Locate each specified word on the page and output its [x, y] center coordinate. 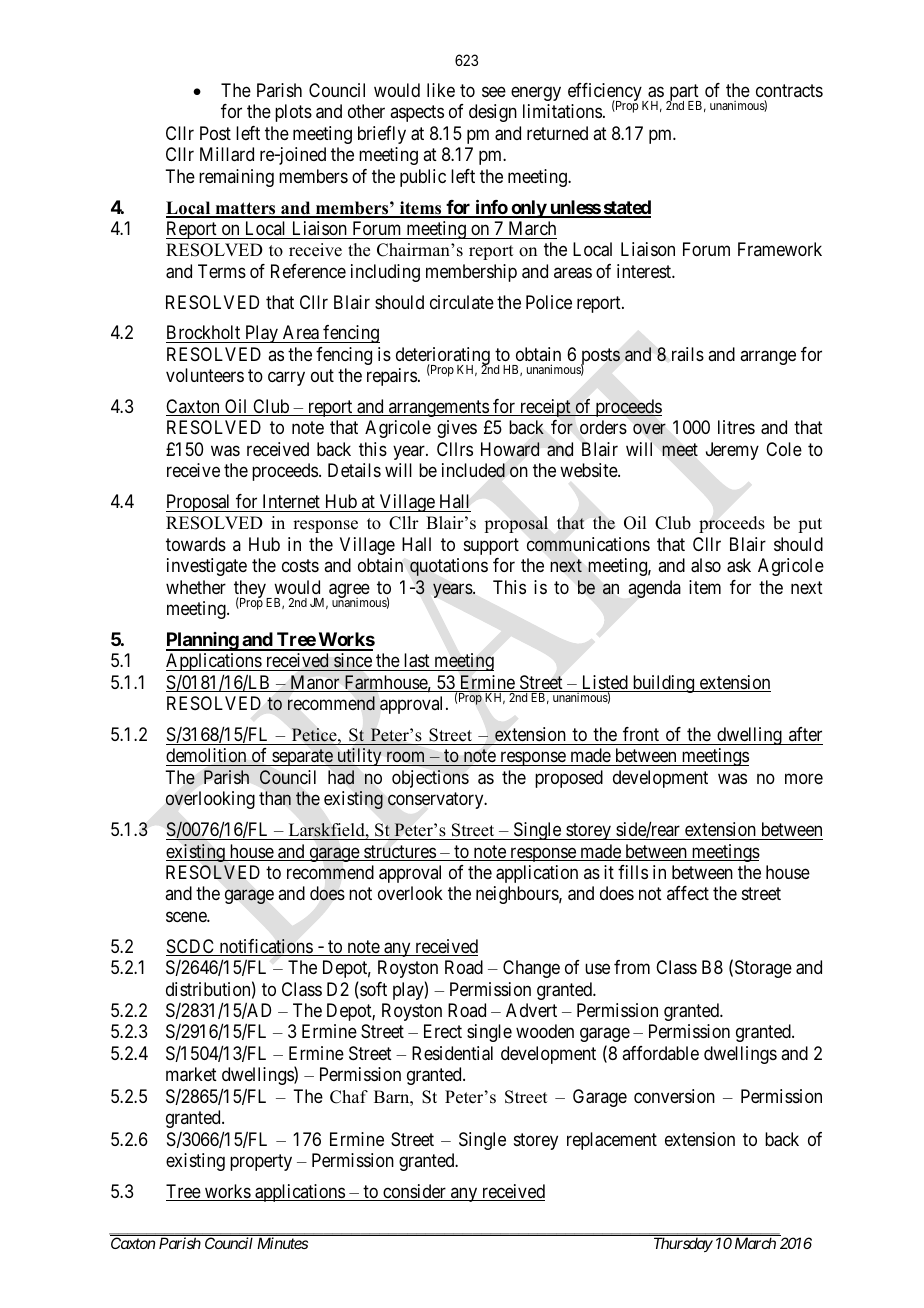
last [417, 662]
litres [736, 427]
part [684, 94]
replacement [612, 1141]
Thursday [683, 1245]
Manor [315, 683]
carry [286, 379]
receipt [545, 408]
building [663, 684]
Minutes [282, 1243]
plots [293, 113]
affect [688, 893]
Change [531, 969]
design [493, 113]
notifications [265, 947]
